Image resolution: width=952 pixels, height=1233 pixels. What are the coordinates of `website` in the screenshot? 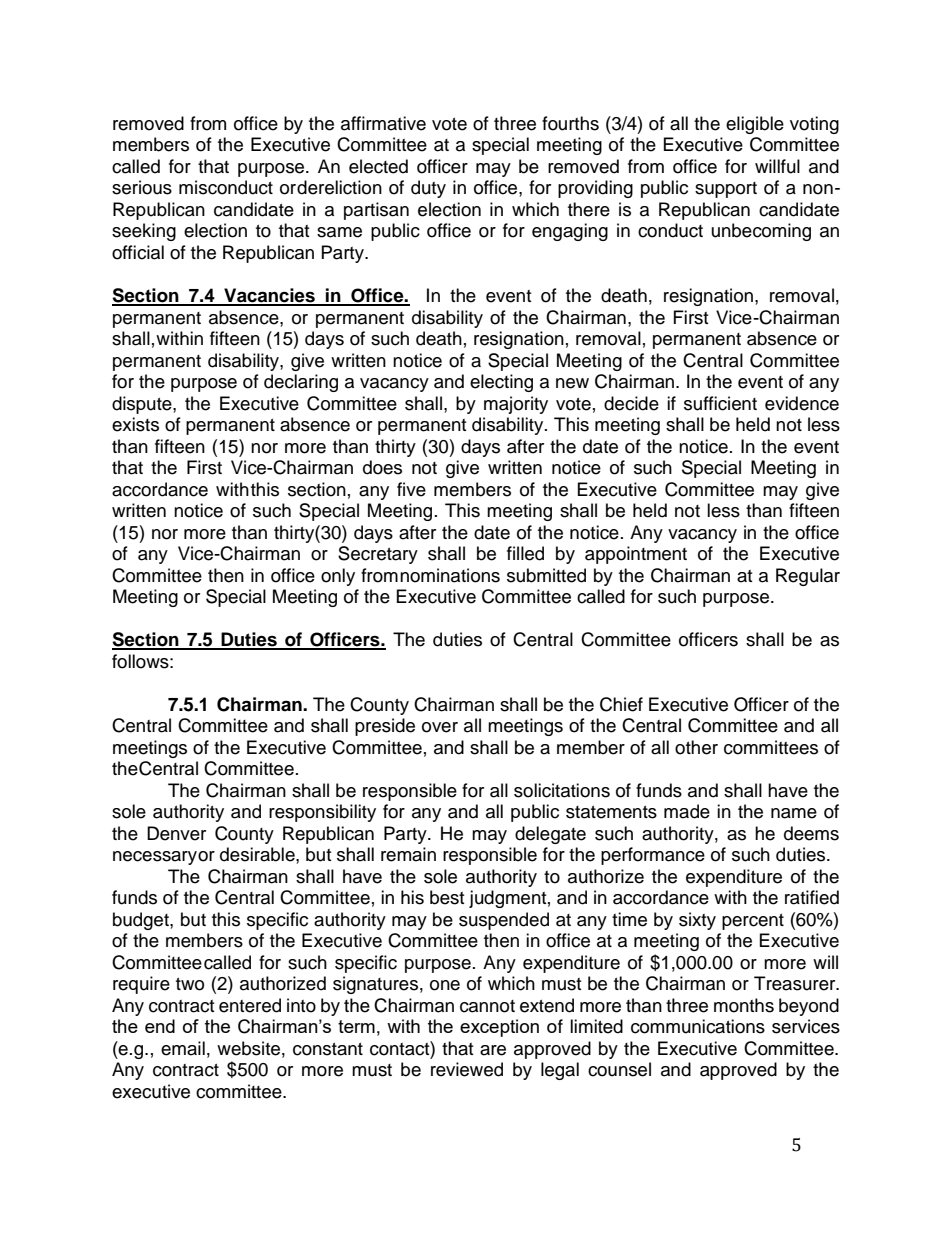 It's located at (248, 1048).
